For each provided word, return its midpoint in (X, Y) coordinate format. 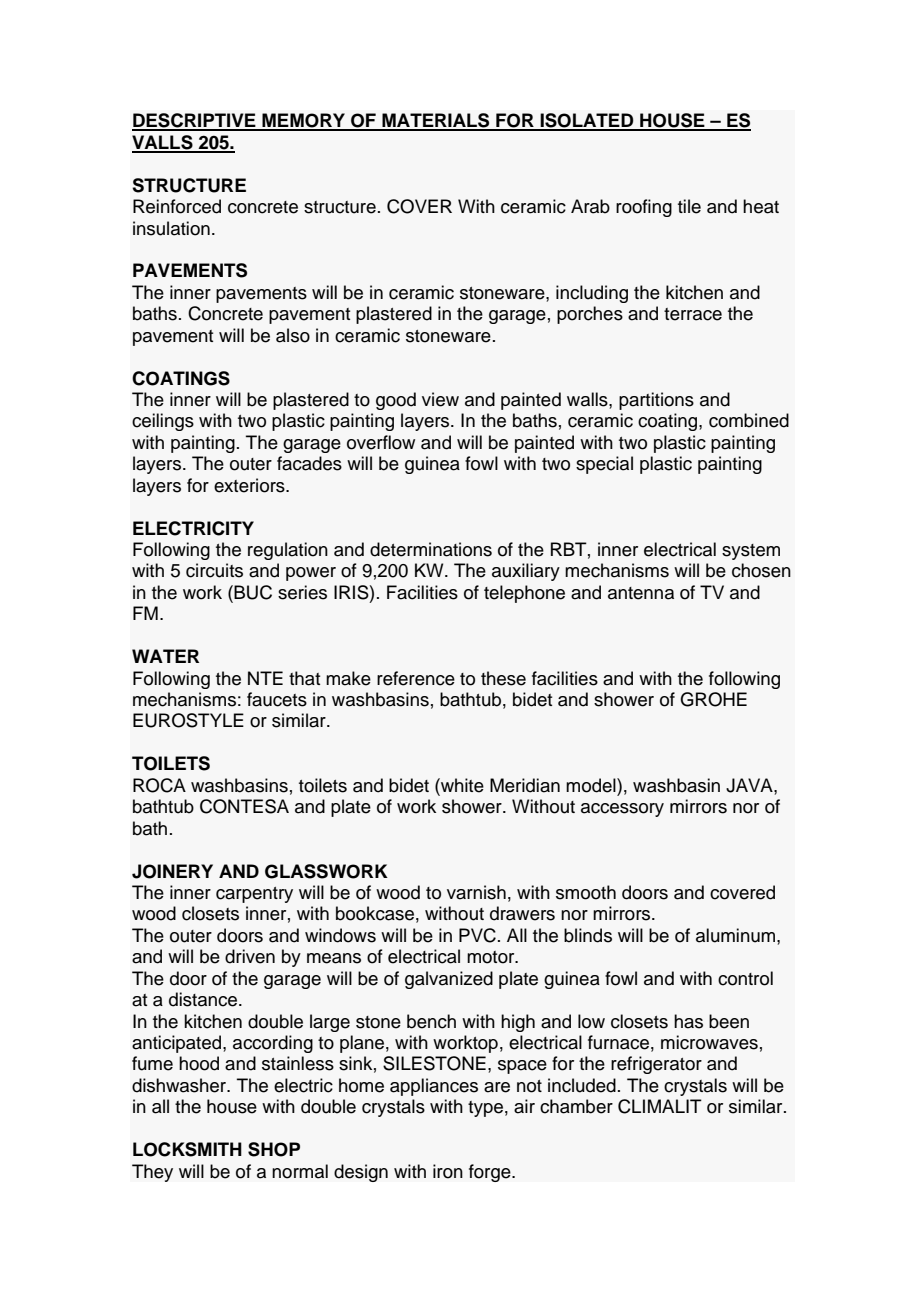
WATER (165, 656)
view (440, 399)
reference (416, 678)
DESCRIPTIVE (195, 121)
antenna (641, 593)
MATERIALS (436, 121)
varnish (476, 892)
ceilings (163, 422)
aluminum (737, 935)
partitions (656, 401)
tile (689, 206)
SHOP (274, 1149)
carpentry (254, 895)
